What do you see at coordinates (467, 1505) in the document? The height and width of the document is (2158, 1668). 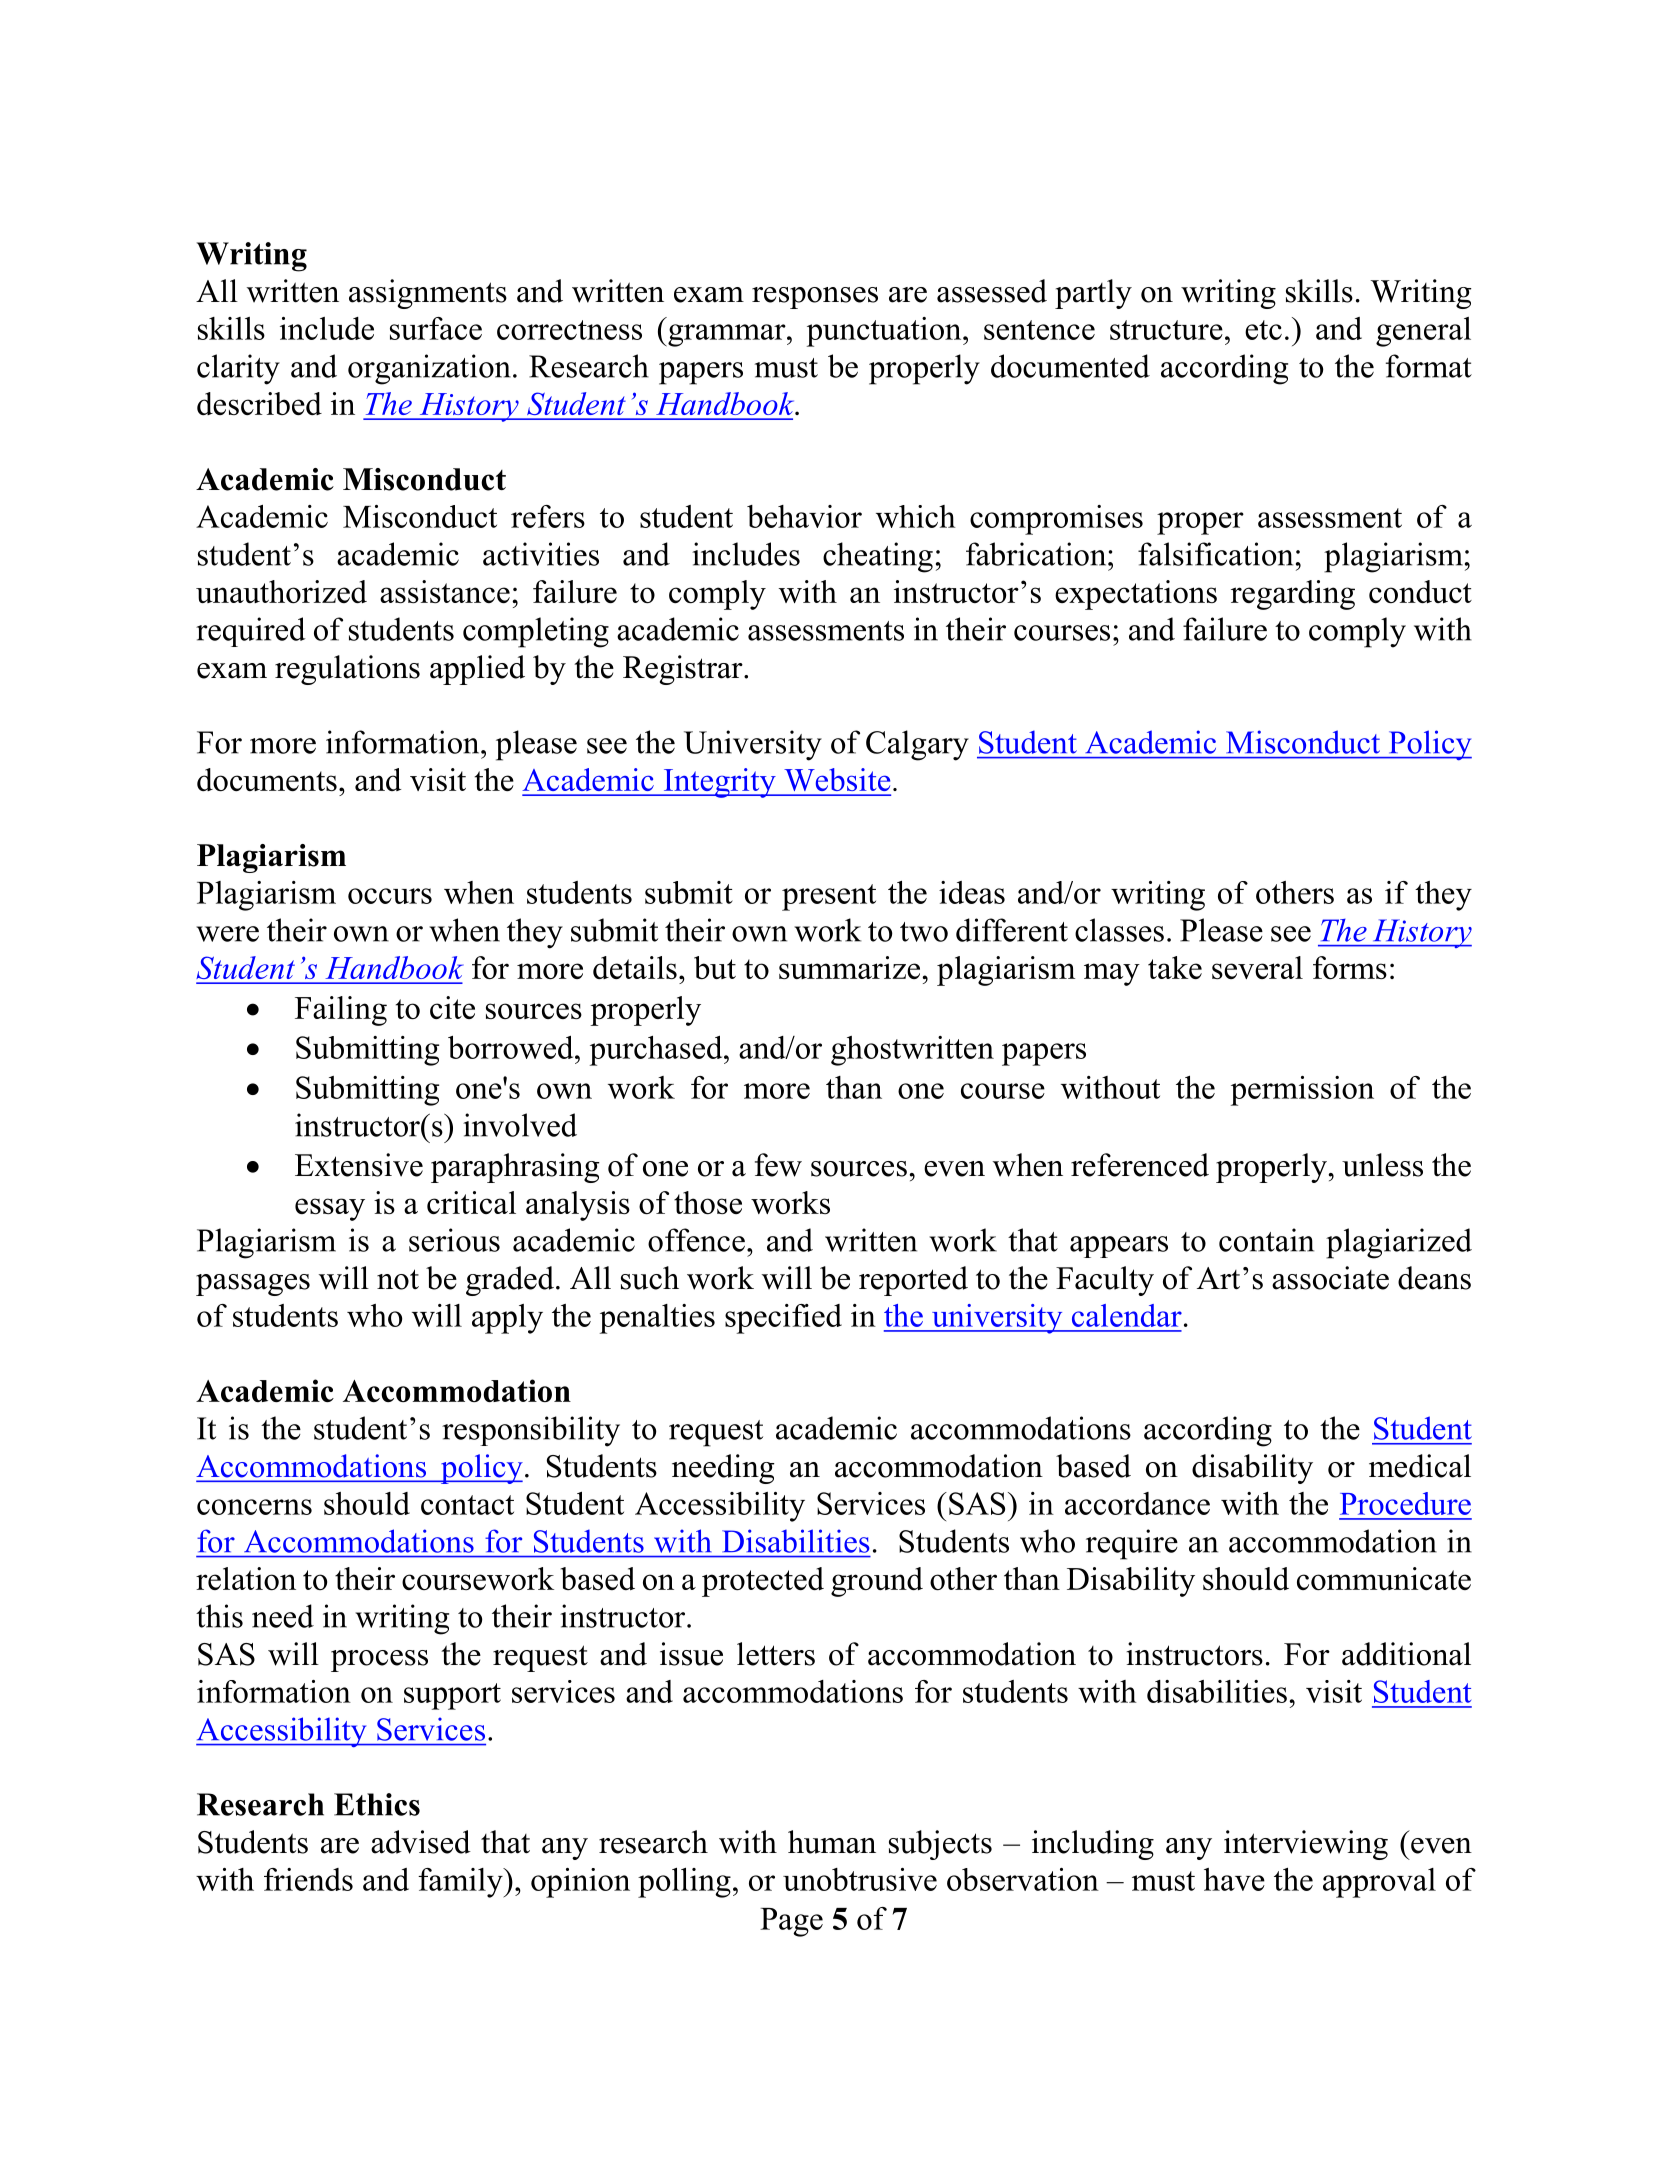 I see `contact` at bounding box center [467, 1505].
